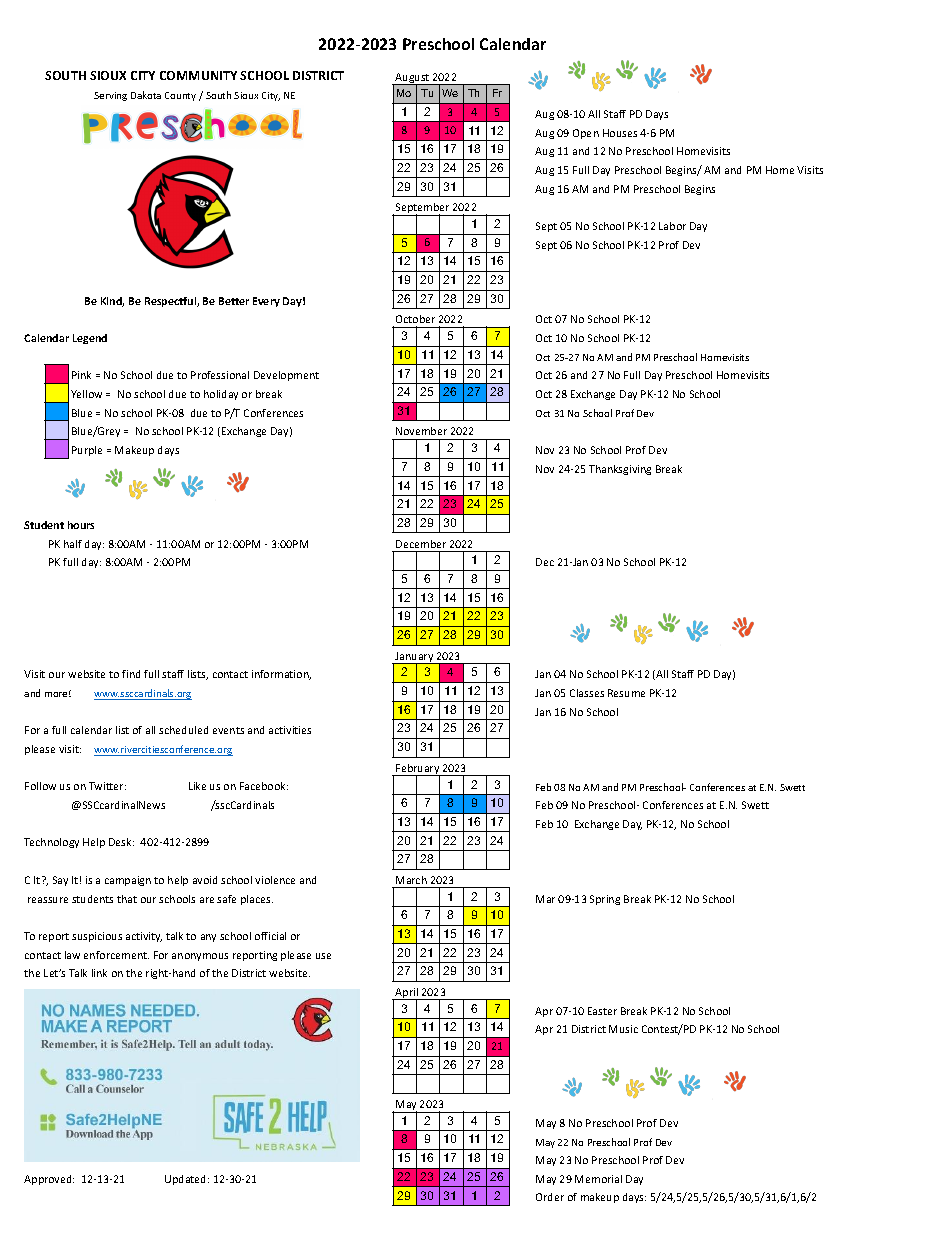 The image size is (952, 1233). I want to click on Open, so click(586, 134).
